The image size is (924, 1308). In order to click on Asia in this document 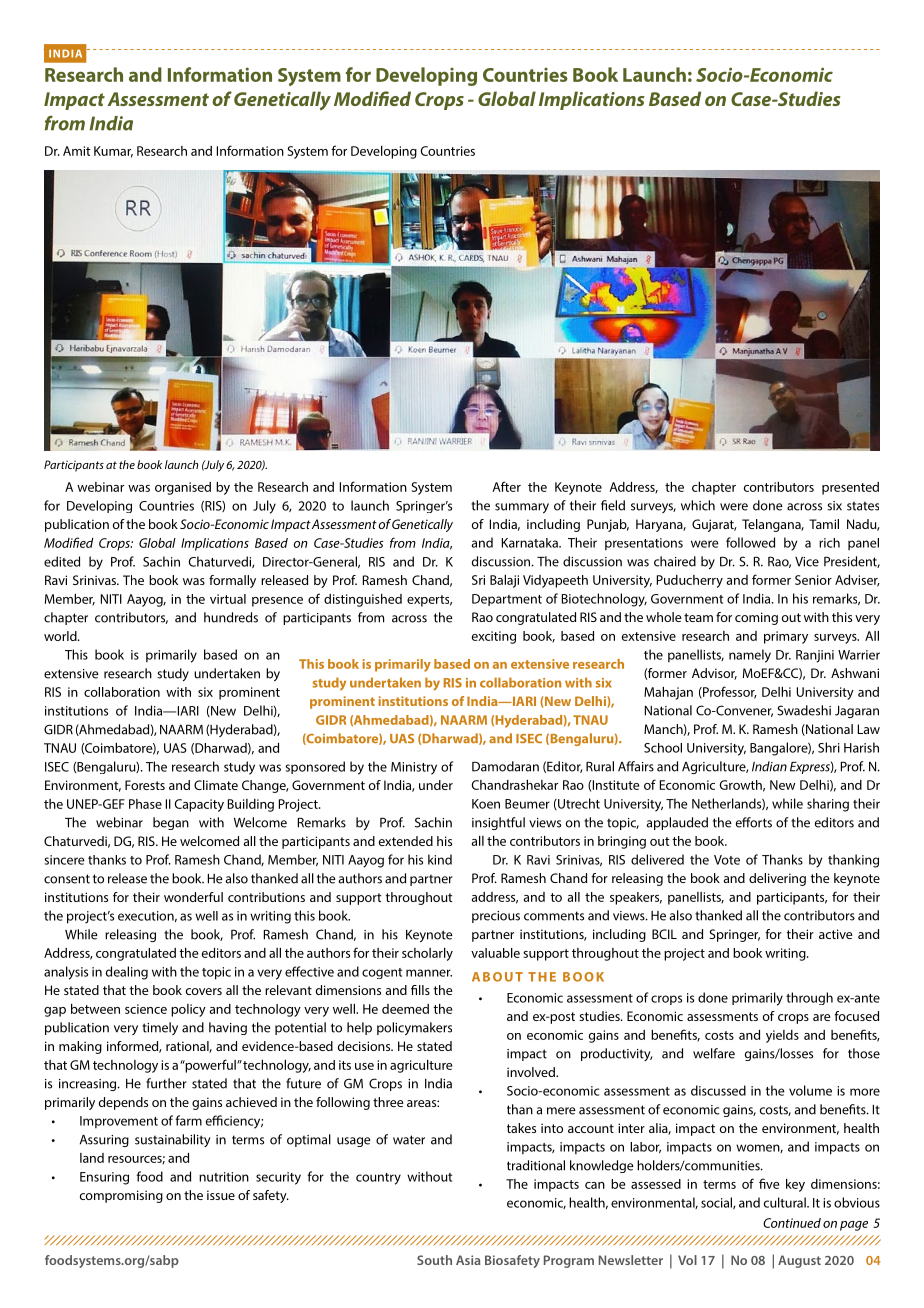, I will do `click(468, 1260)`.
